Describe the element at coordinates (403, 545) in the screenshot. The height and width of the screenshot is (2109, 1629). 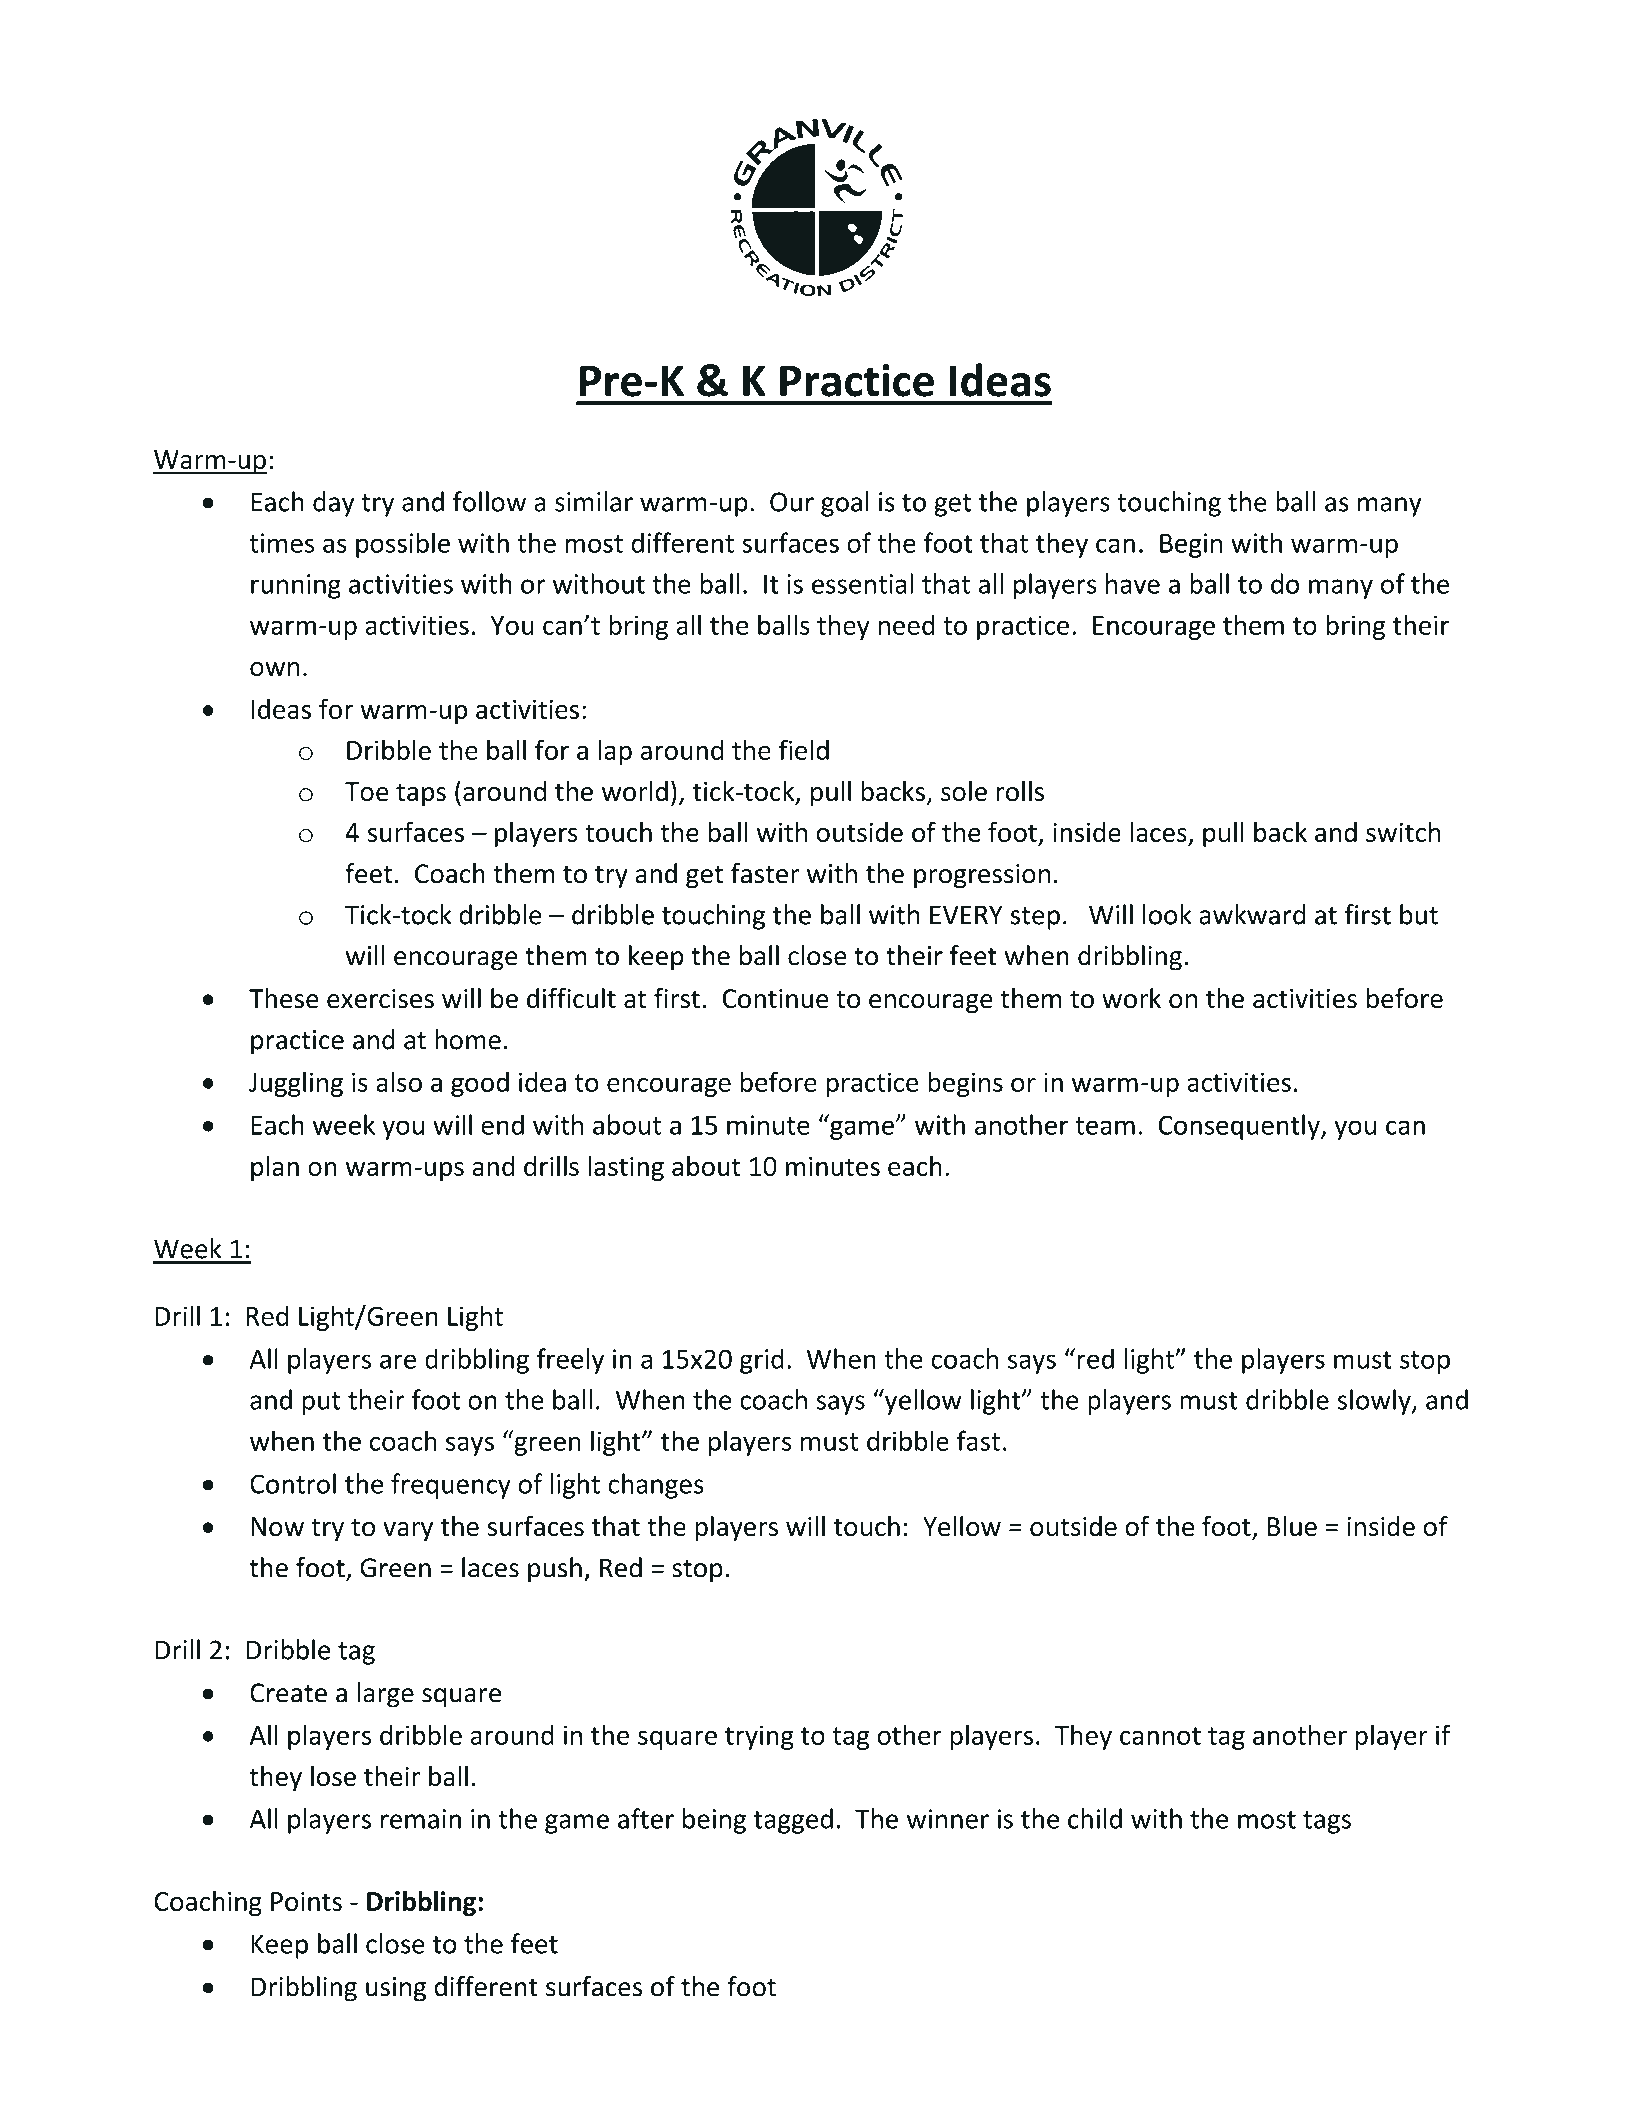
I see `possible` at that location.
